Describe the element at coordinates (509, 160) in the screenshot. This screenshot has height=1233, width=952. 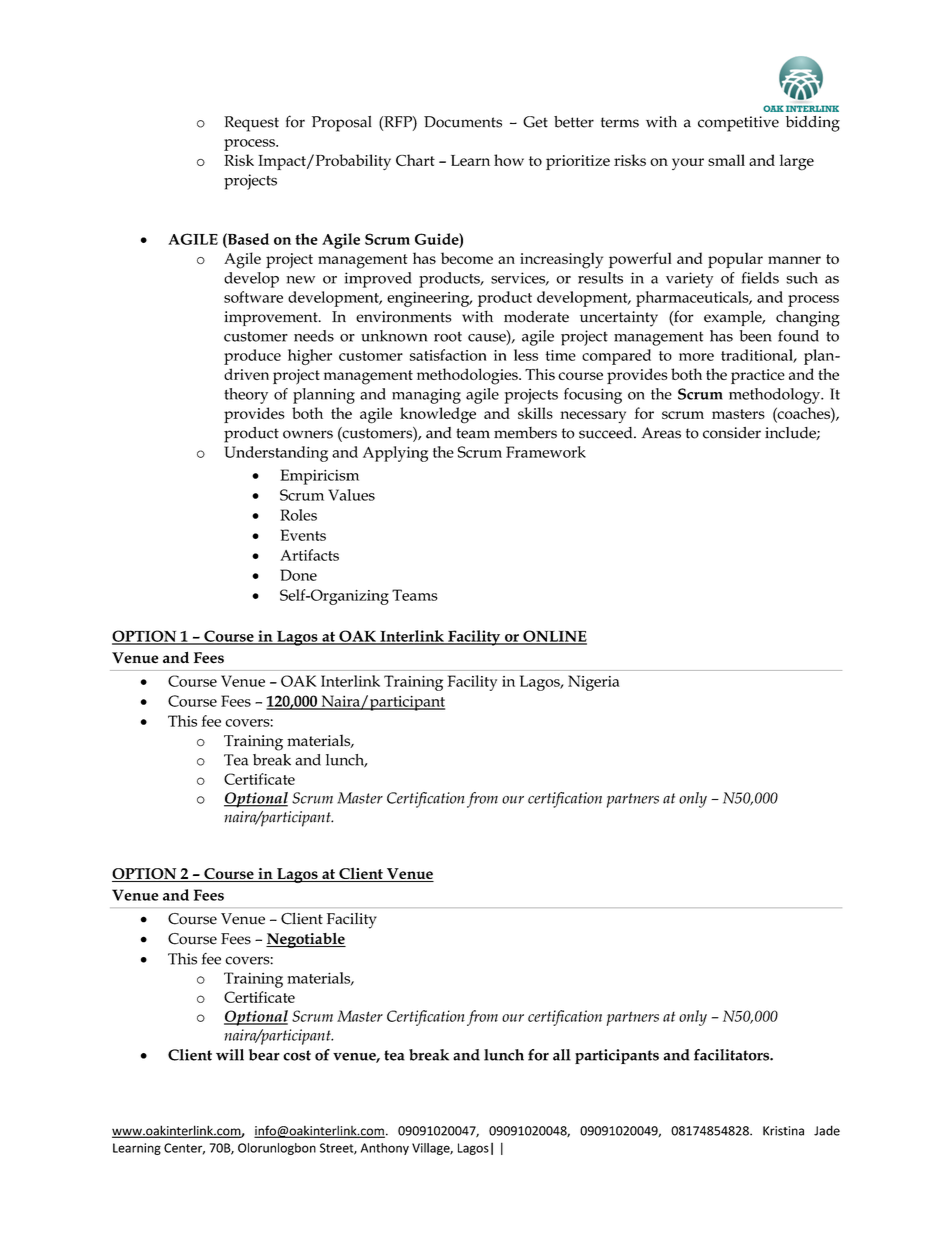
I see `how` at that location.
